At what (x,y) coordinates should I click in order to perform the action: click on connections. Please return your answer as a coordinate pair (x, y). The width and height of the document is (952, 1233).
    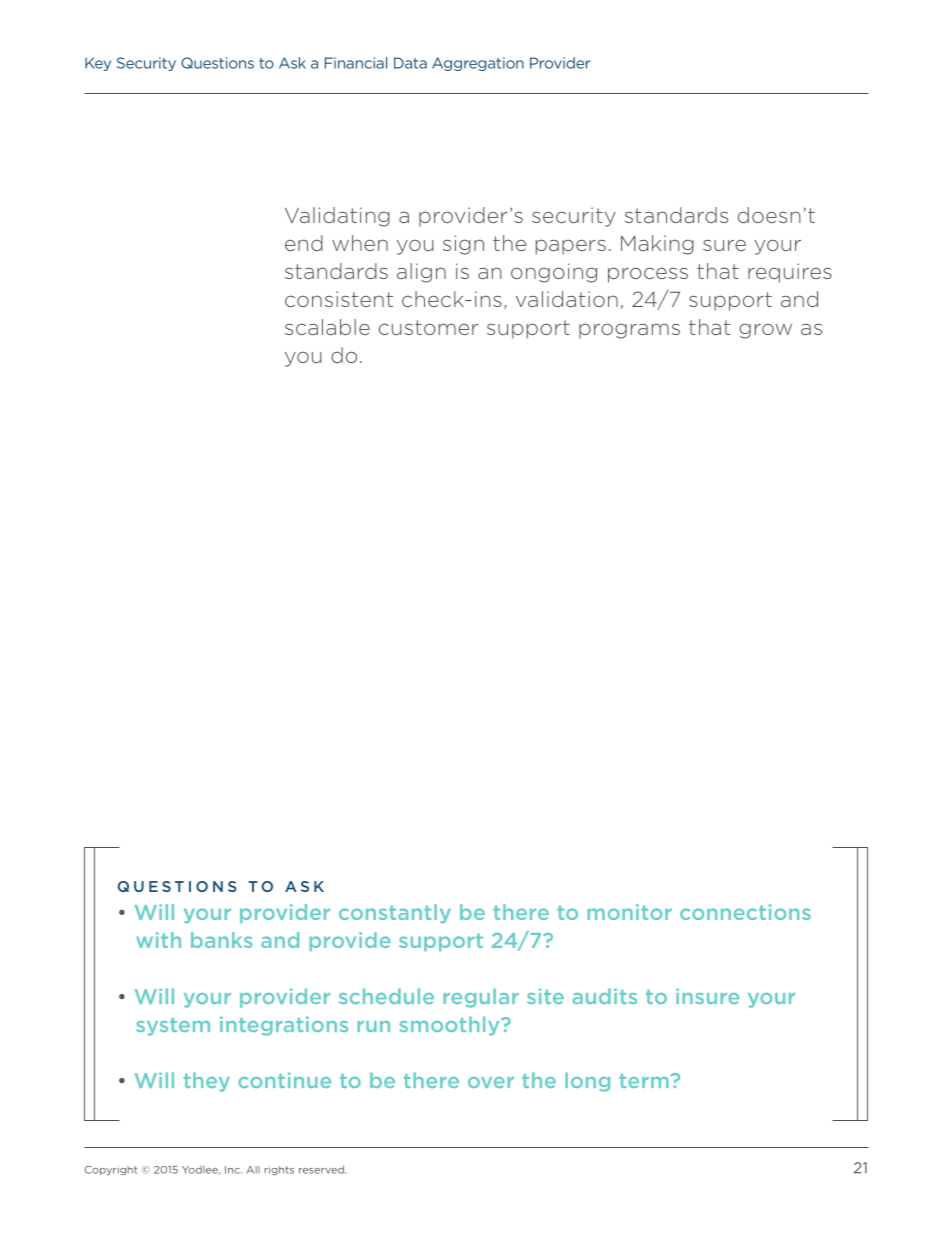
    Looking at the image, I should click on (745, 912).
